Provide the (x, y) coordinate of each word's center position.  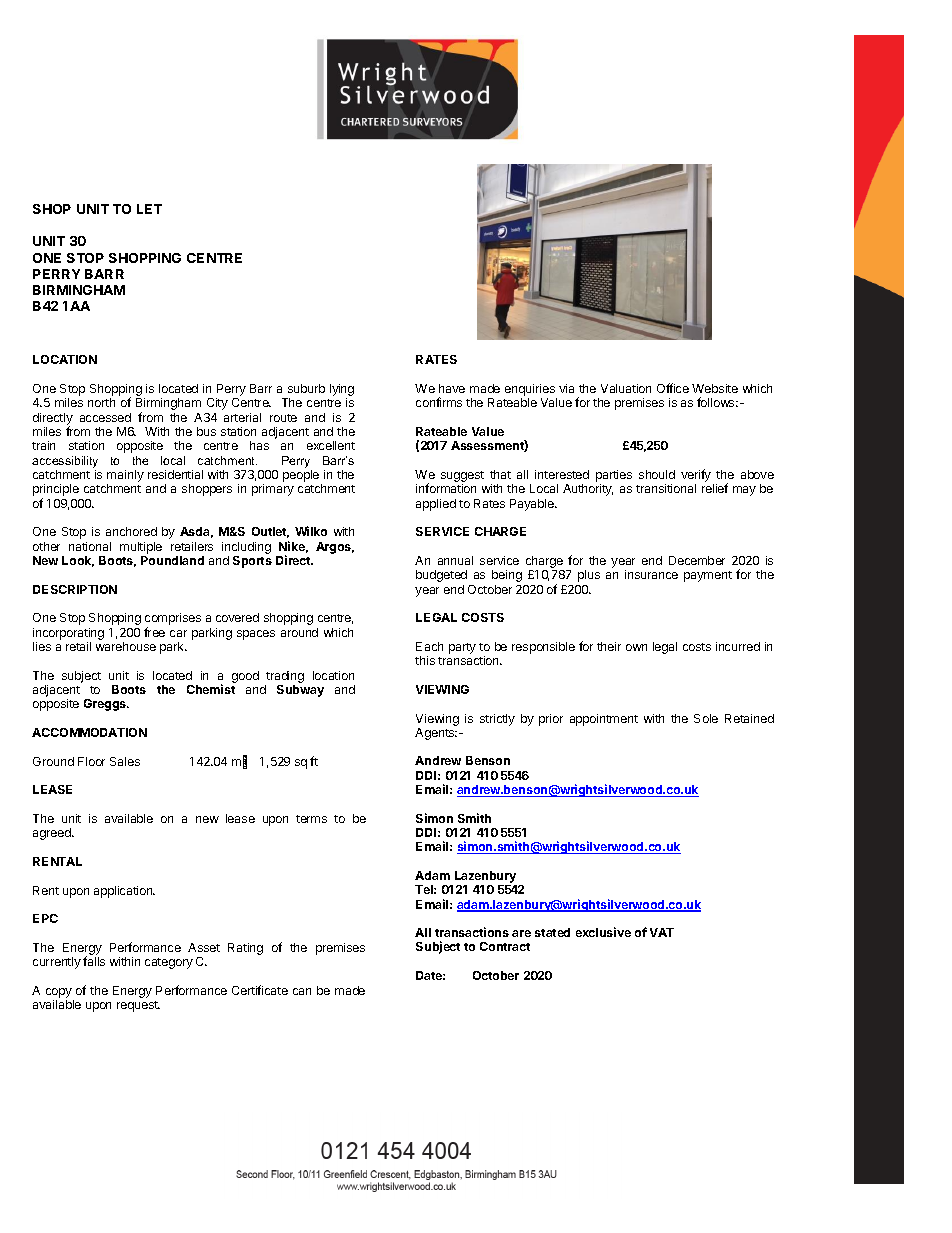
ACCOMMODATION (89, 732)
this (425, 660)
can (302, 991)
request (138, 1006)
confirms (439, 402)
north (101, 402)
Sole (706, 718)
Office (673, 388)
